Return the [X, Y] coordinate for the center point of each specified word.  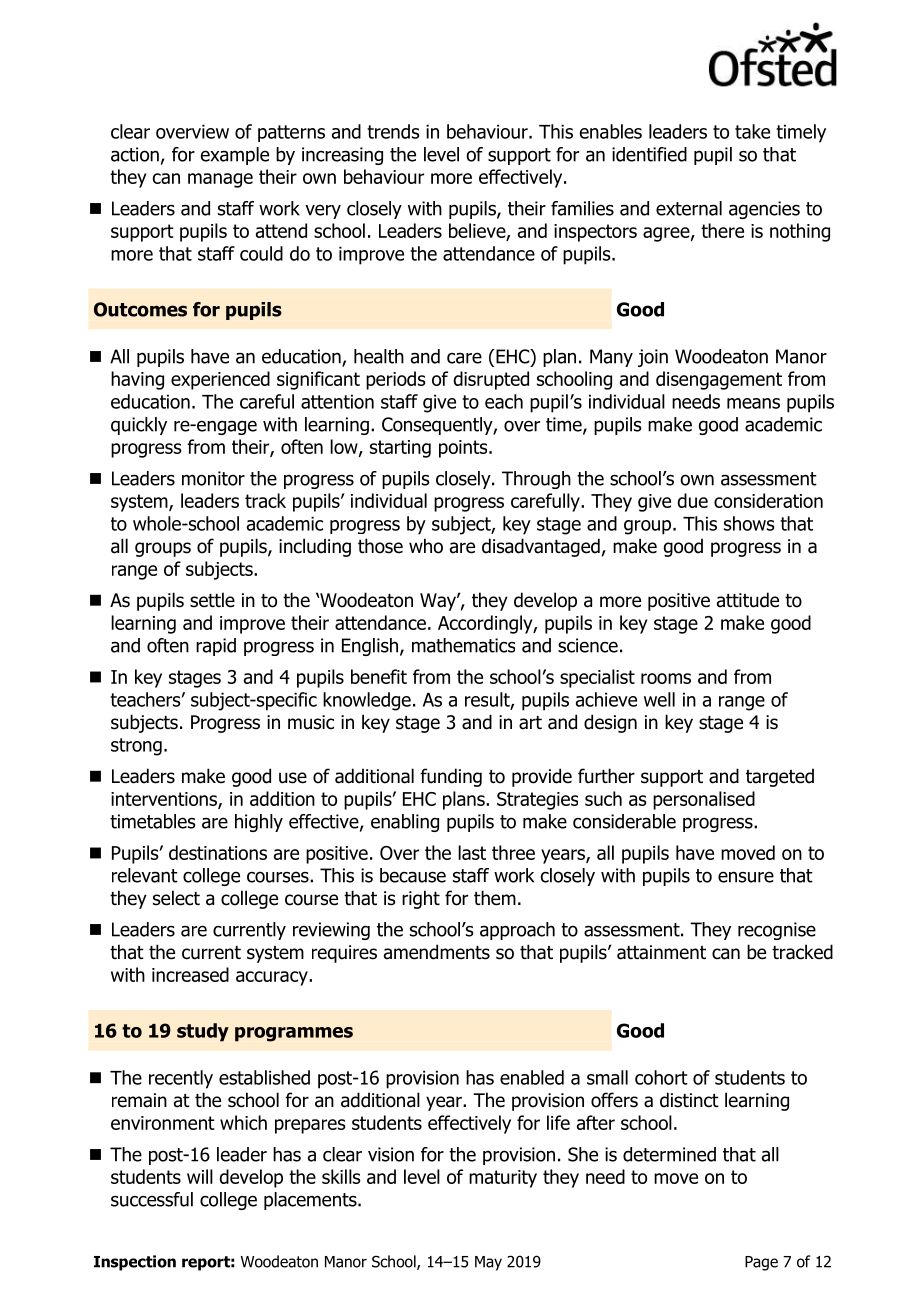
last [472, 852]
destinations [218, 852]
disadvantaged [541, 547]
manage [220, 180]
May [488, 1263]
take [752, 131]
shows [749, 523]
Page [761, 1263]
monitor [213, 478]
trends [393, 131]
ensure [746, 877]
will [200, 1176]
